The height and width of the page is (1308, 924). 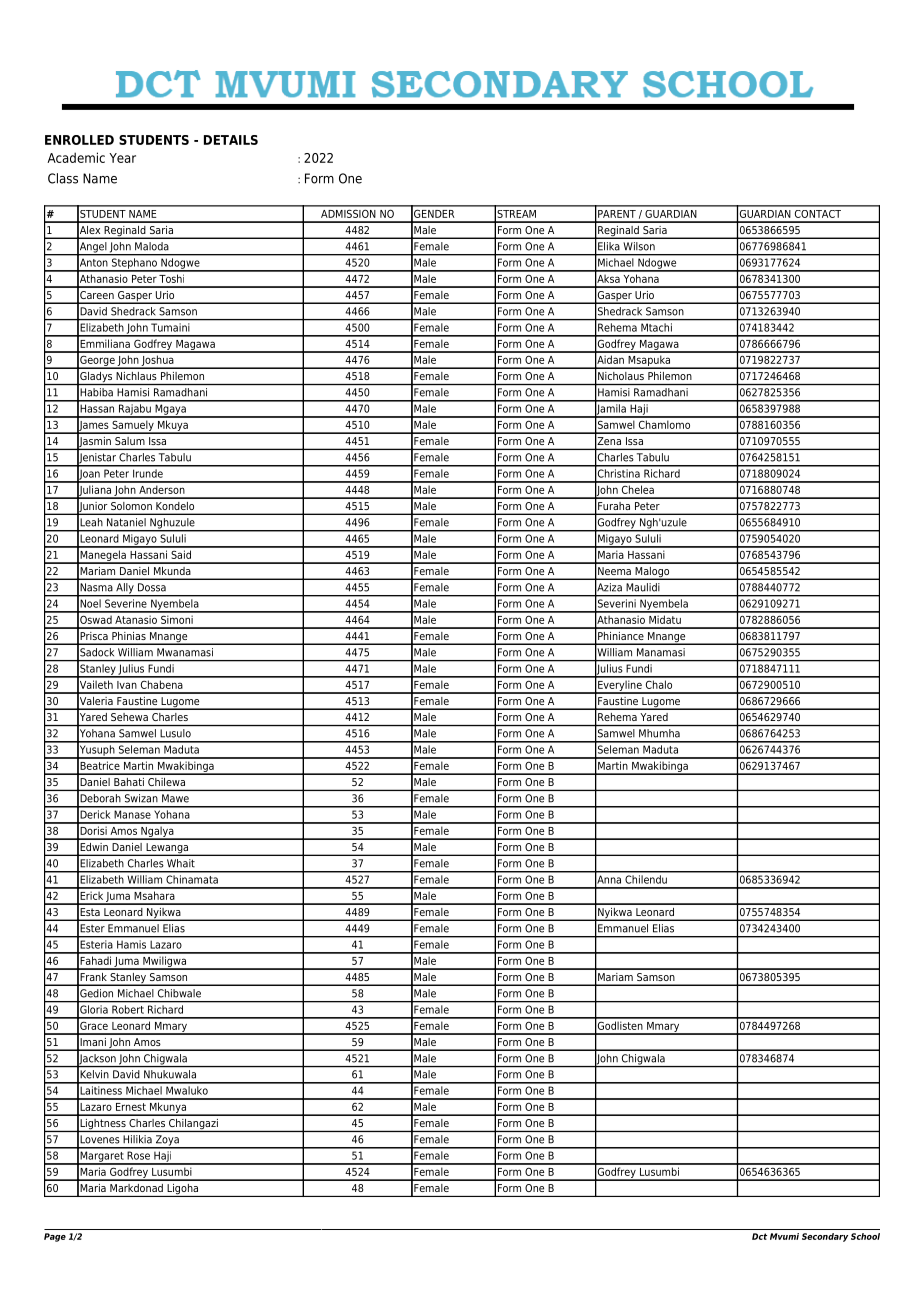 What do you see at coordinates (79, 140) in the page?
I see `ENROLLED` at bounding box center [79, 140].
